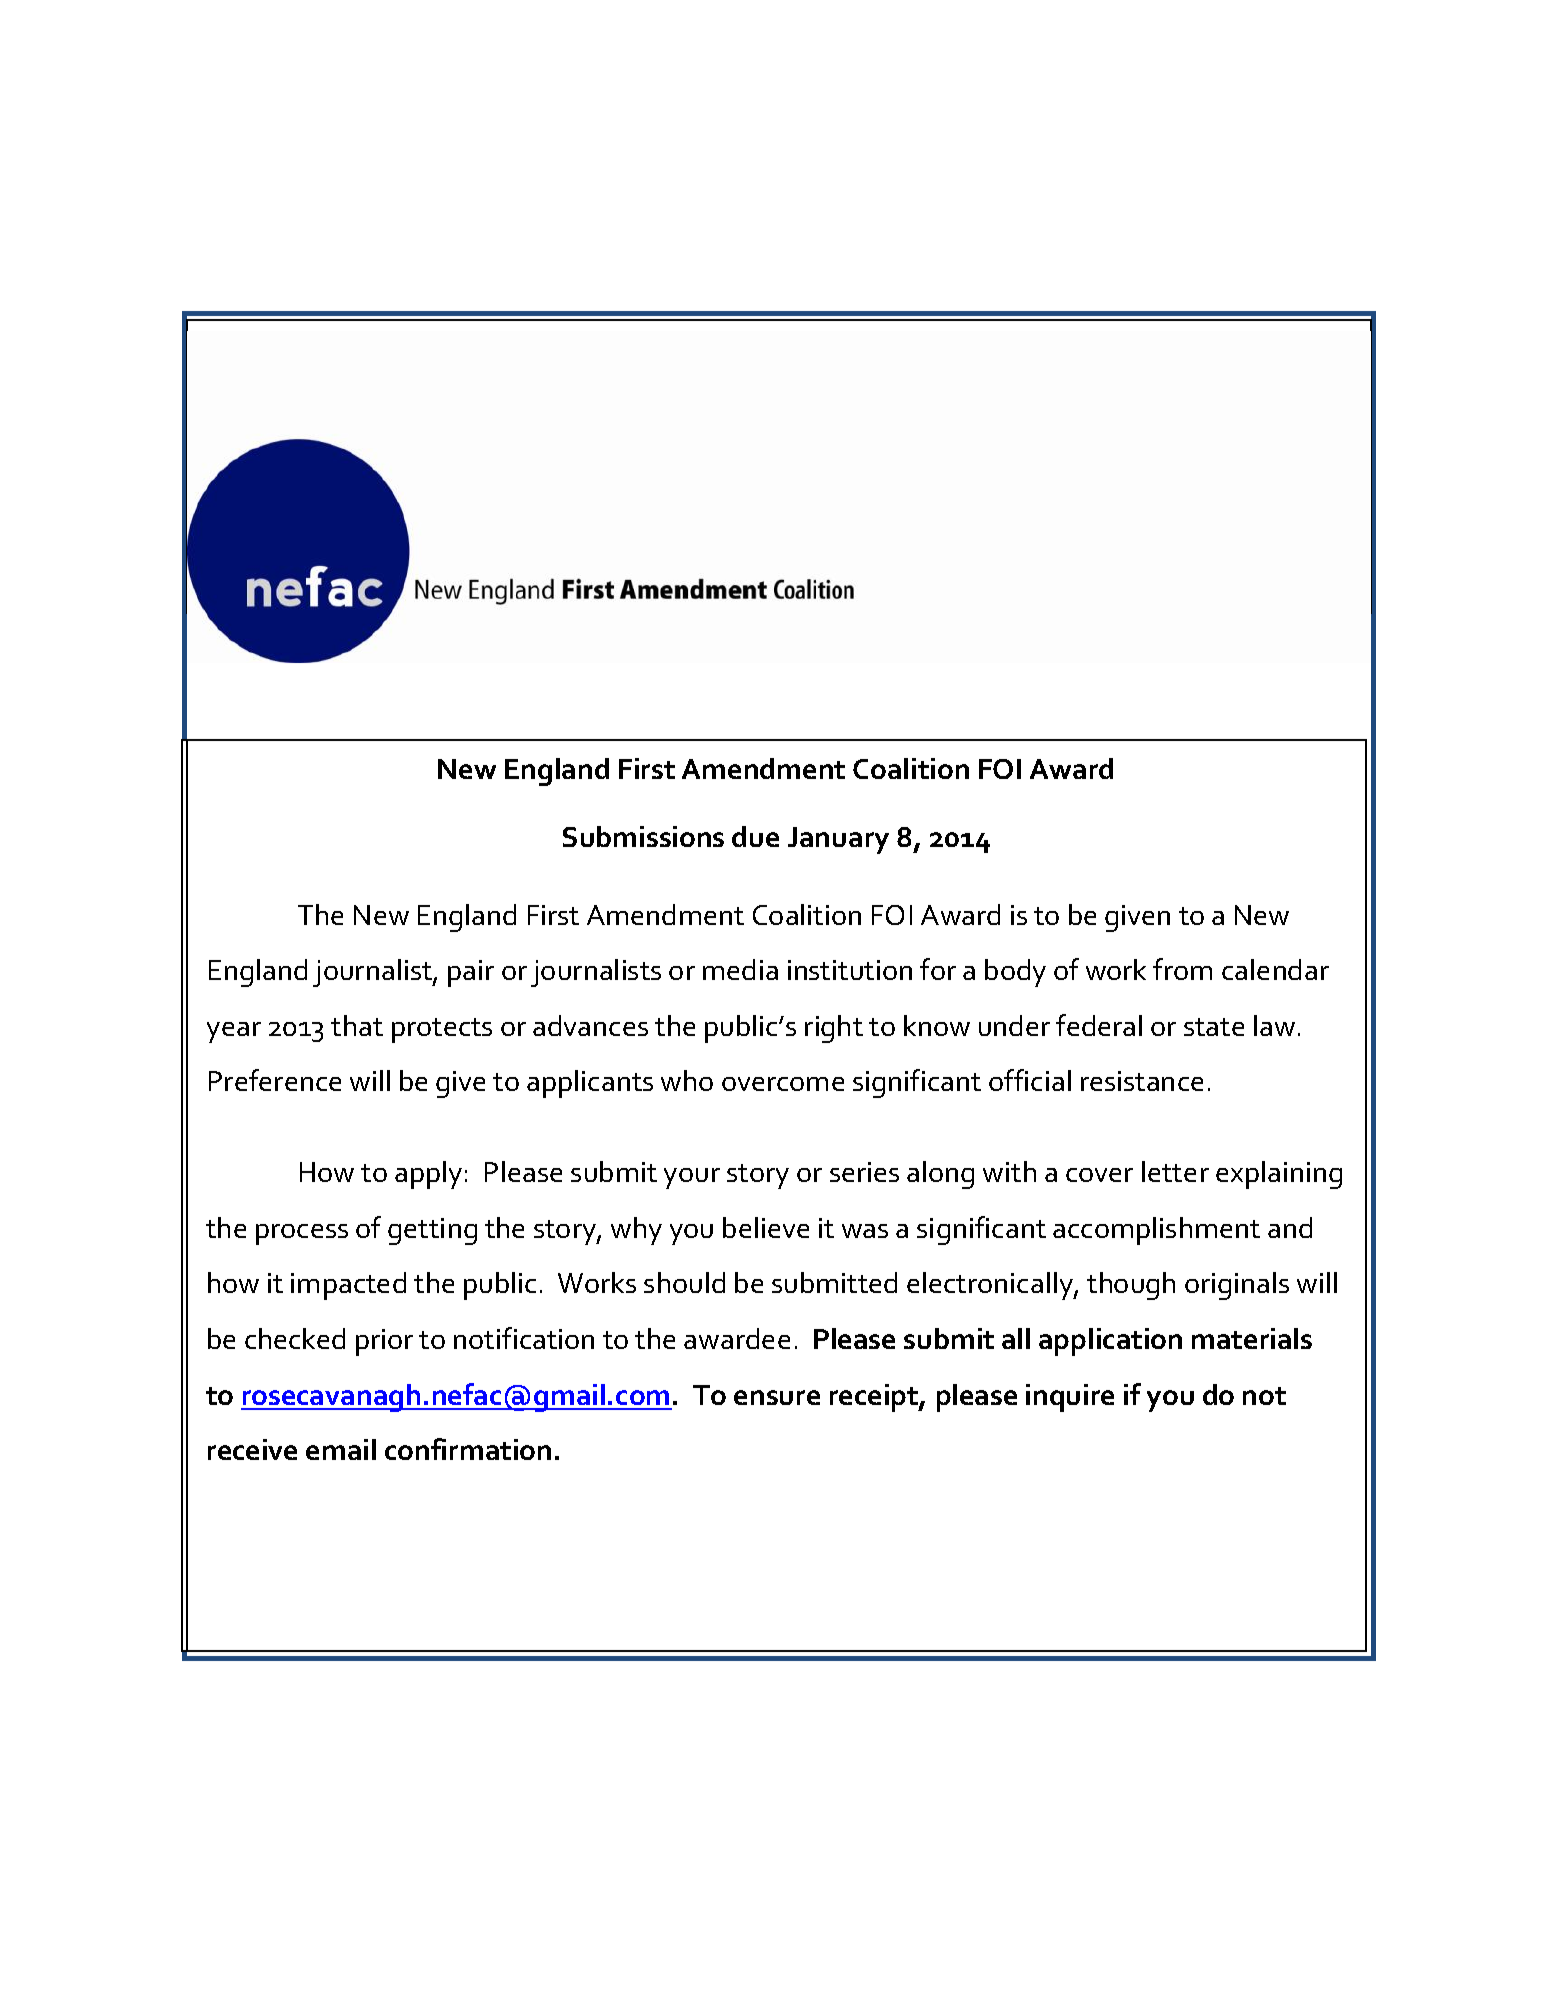 Image resolution: width=1548 pixels, height=2003 pixels. What do you see at coordinates (643, 836) in the screenshot?
I see `Submissions` at bounding box center [643, 836].
